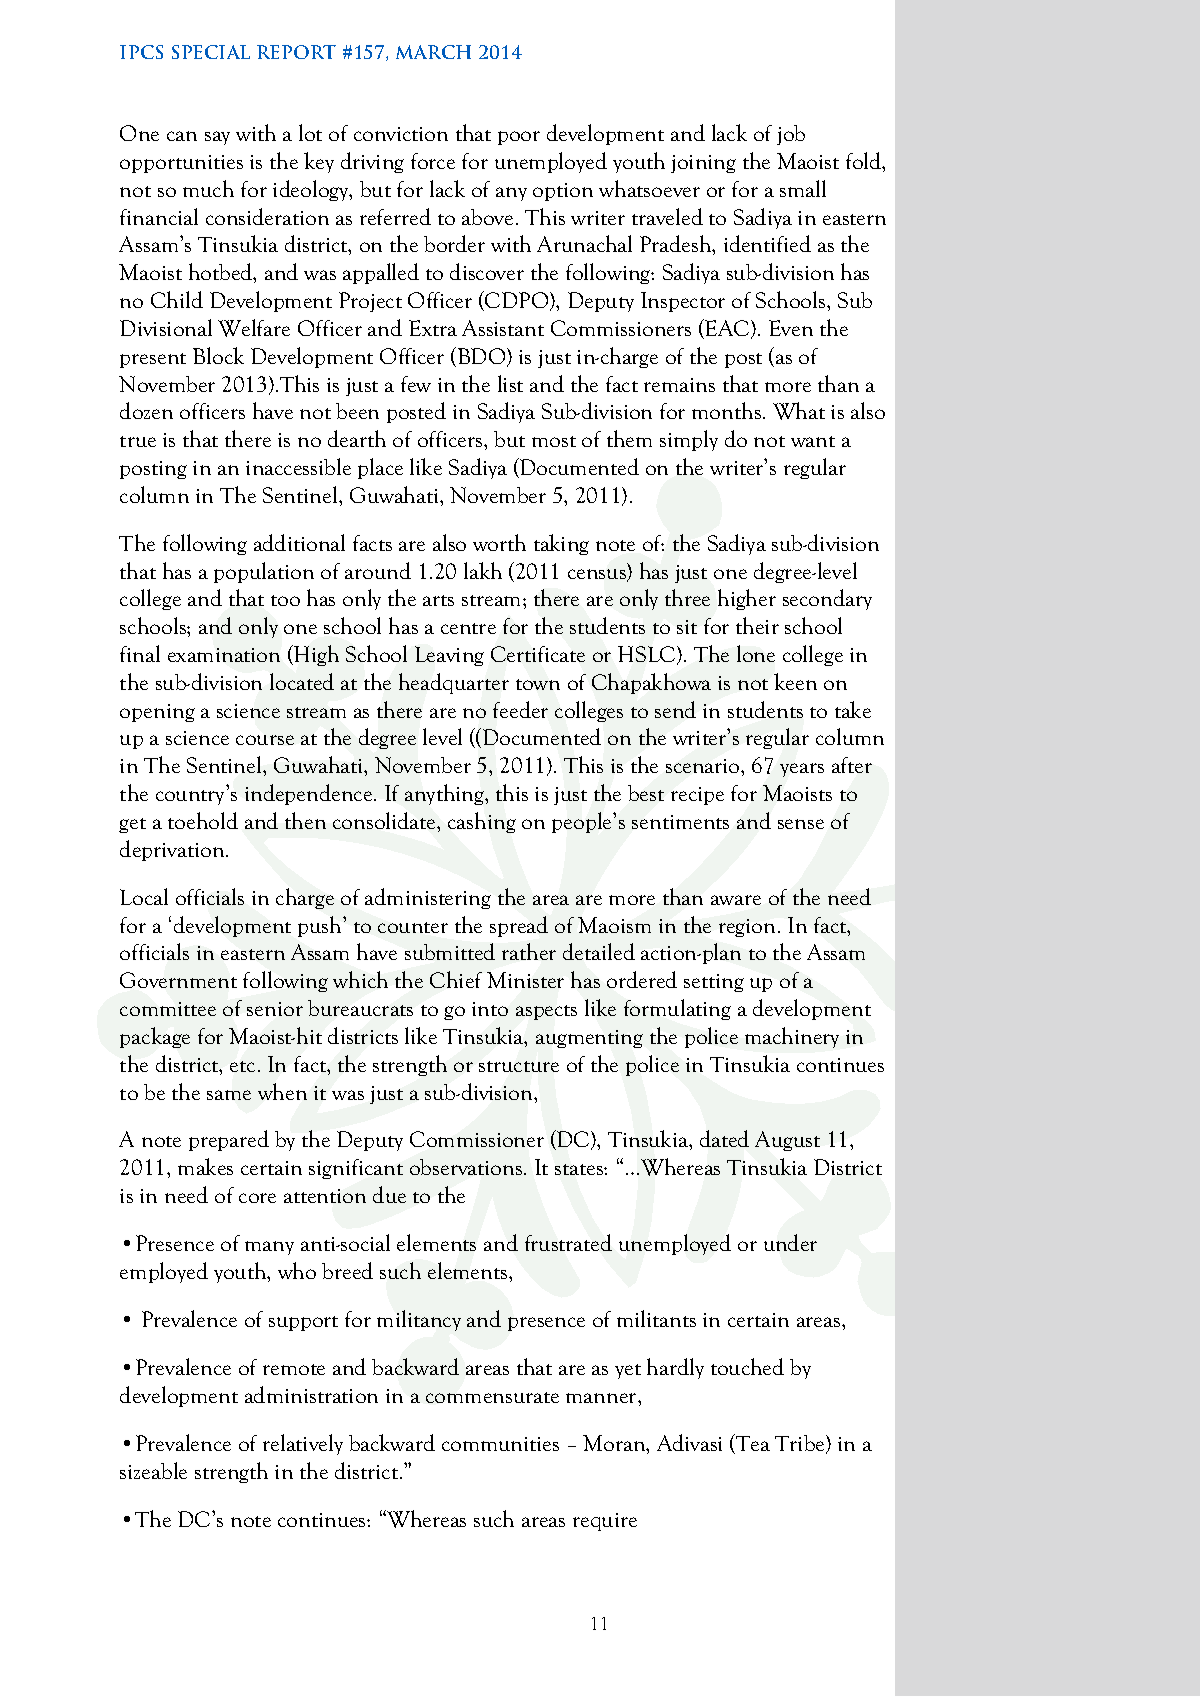 The width and height of the document is (1200, 1697). What do you see at coordinates (519, 138) in the document?
I see `poor` at bounding box center [519, 138].
